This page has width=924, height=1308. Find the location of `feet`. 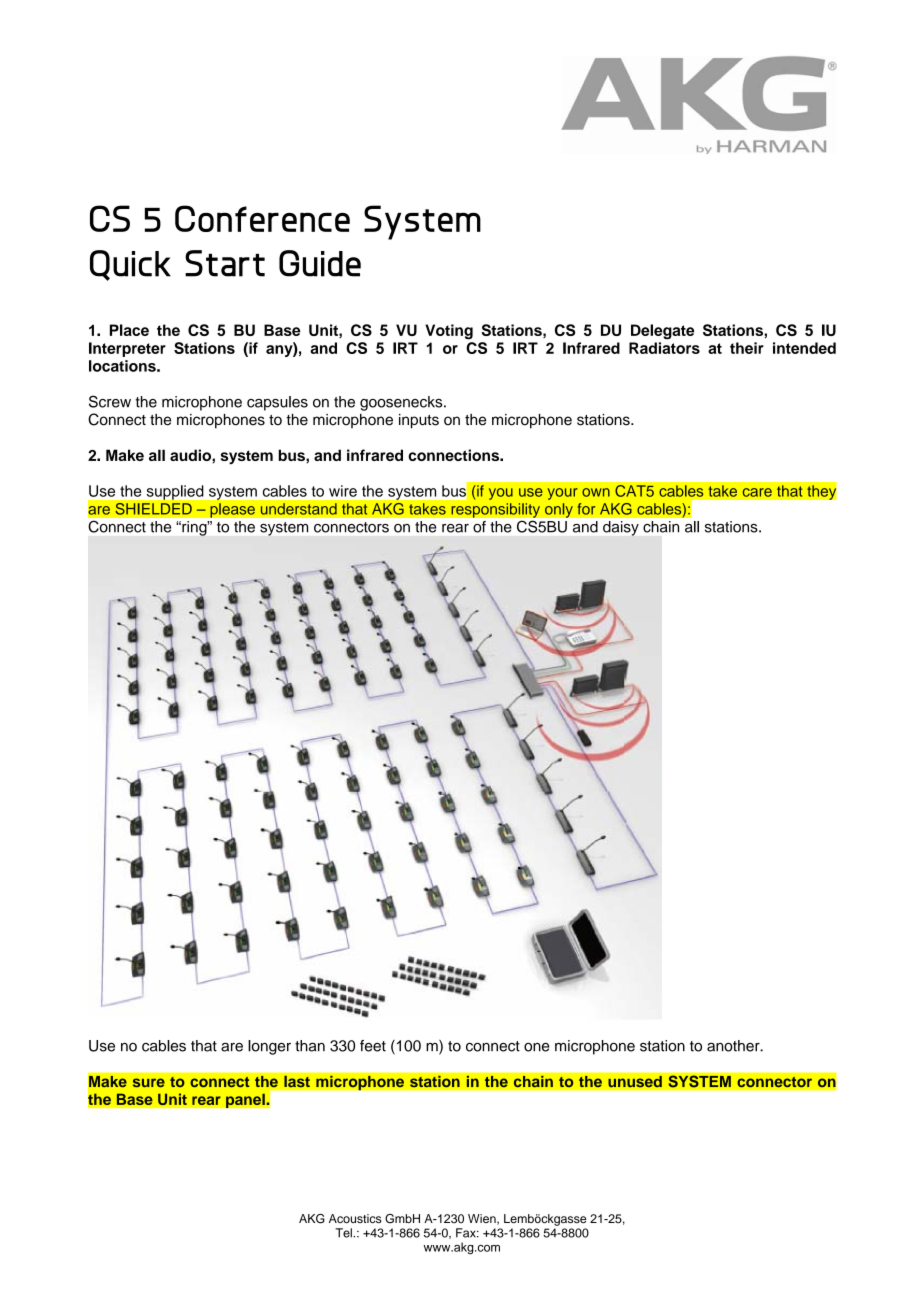

feet is located at coordinates (373, 1046).
